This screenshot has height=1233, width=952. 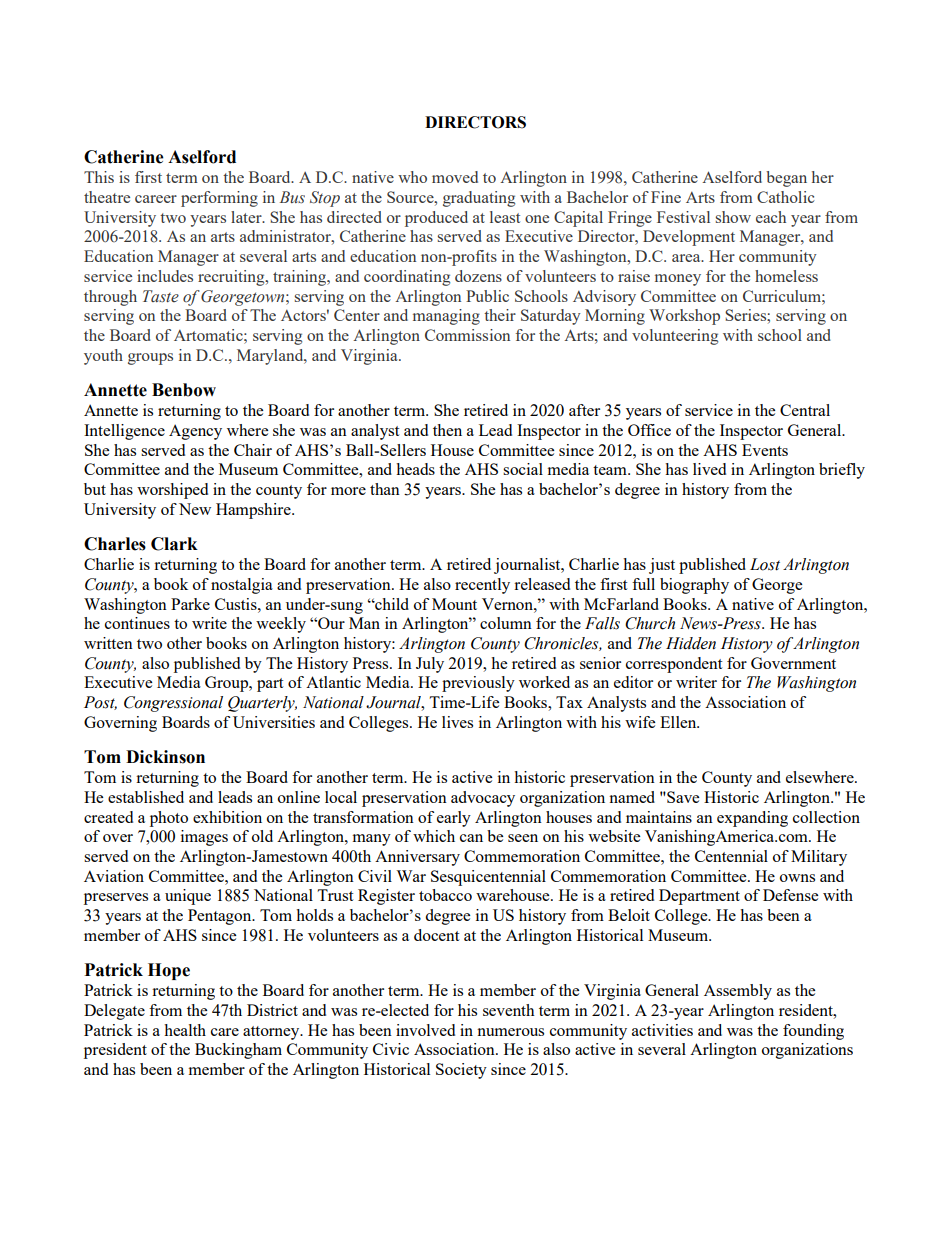 I want to click on Mount, so click(x=454, y=604).
